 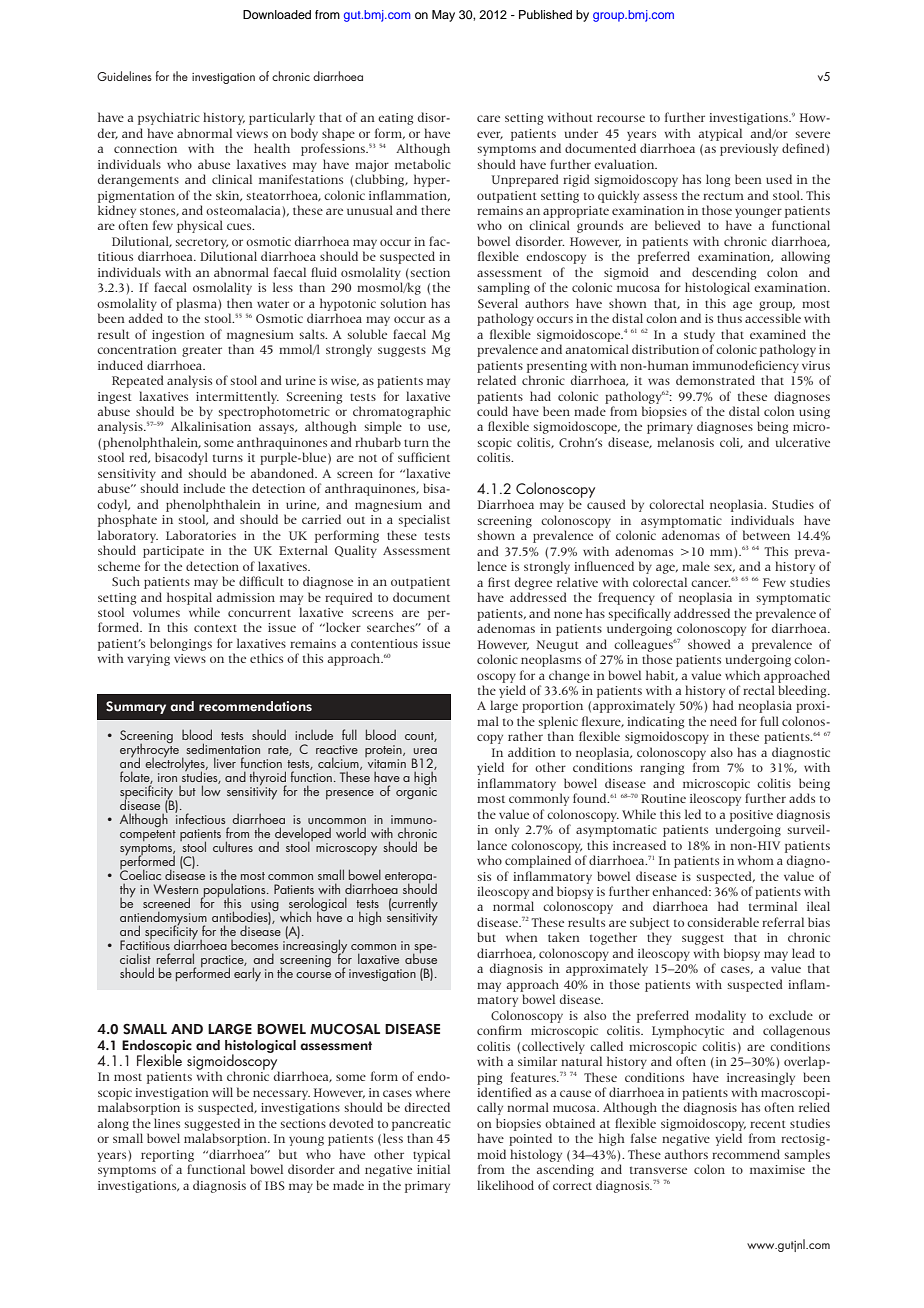 I want to click on first, so click(x=499, y=582).
